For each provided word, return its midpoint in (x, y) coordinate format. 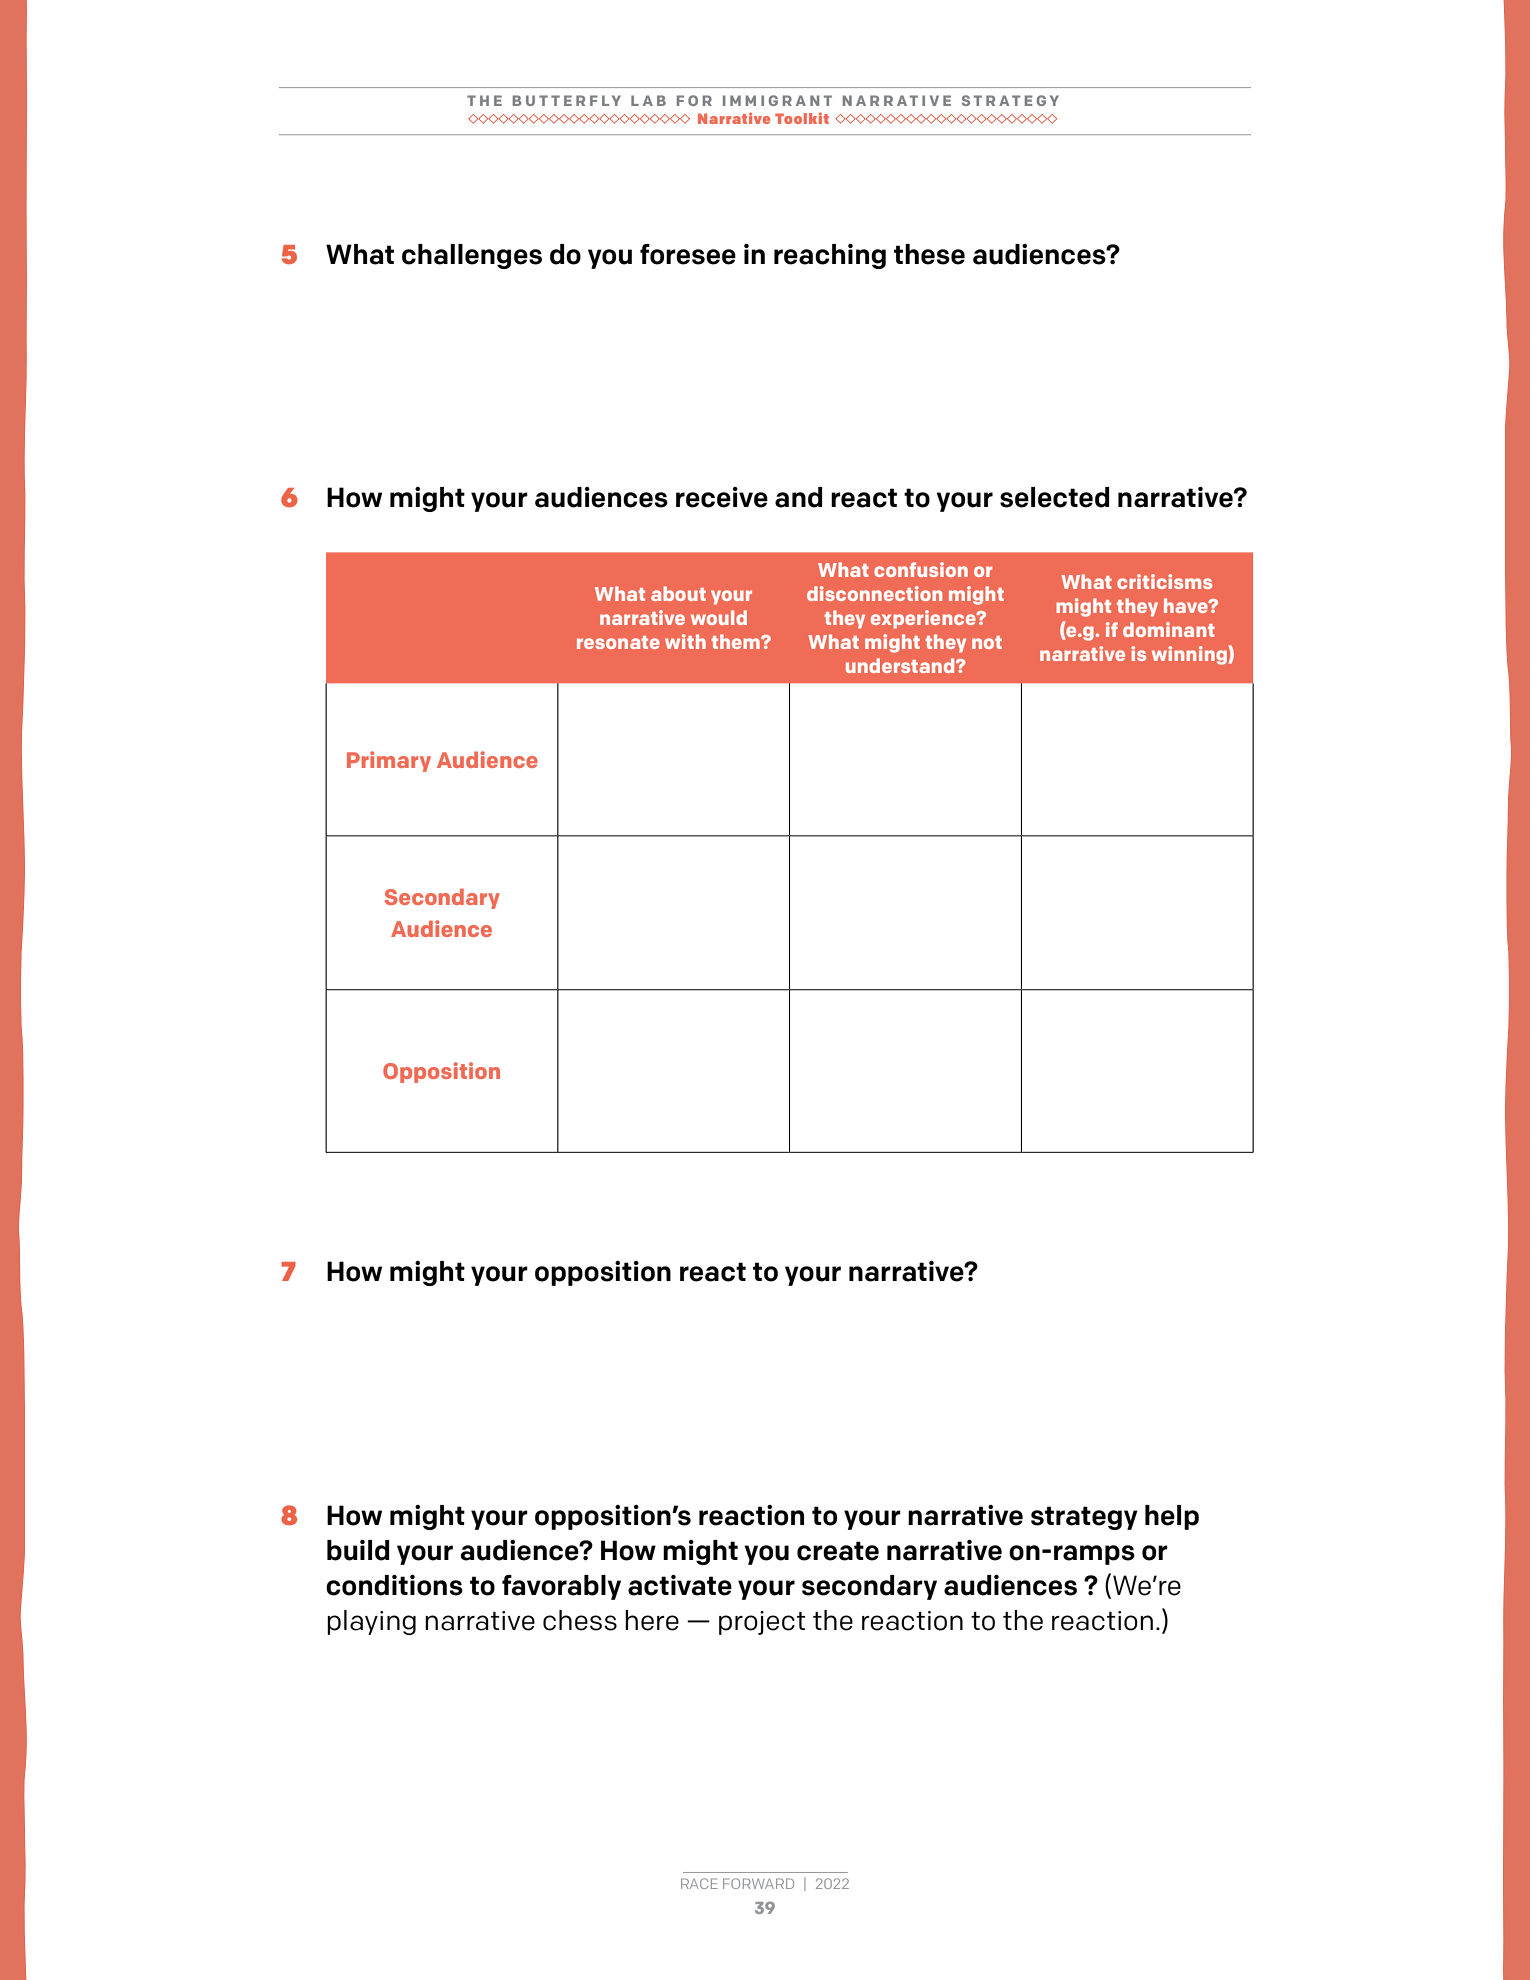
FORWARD (758, 1883)
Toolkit (802, 118)
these (929, 254)
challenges (472, 256)
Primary (389, 761)
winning (1190, 655)
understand (901, 665)
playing (371, 1622)
